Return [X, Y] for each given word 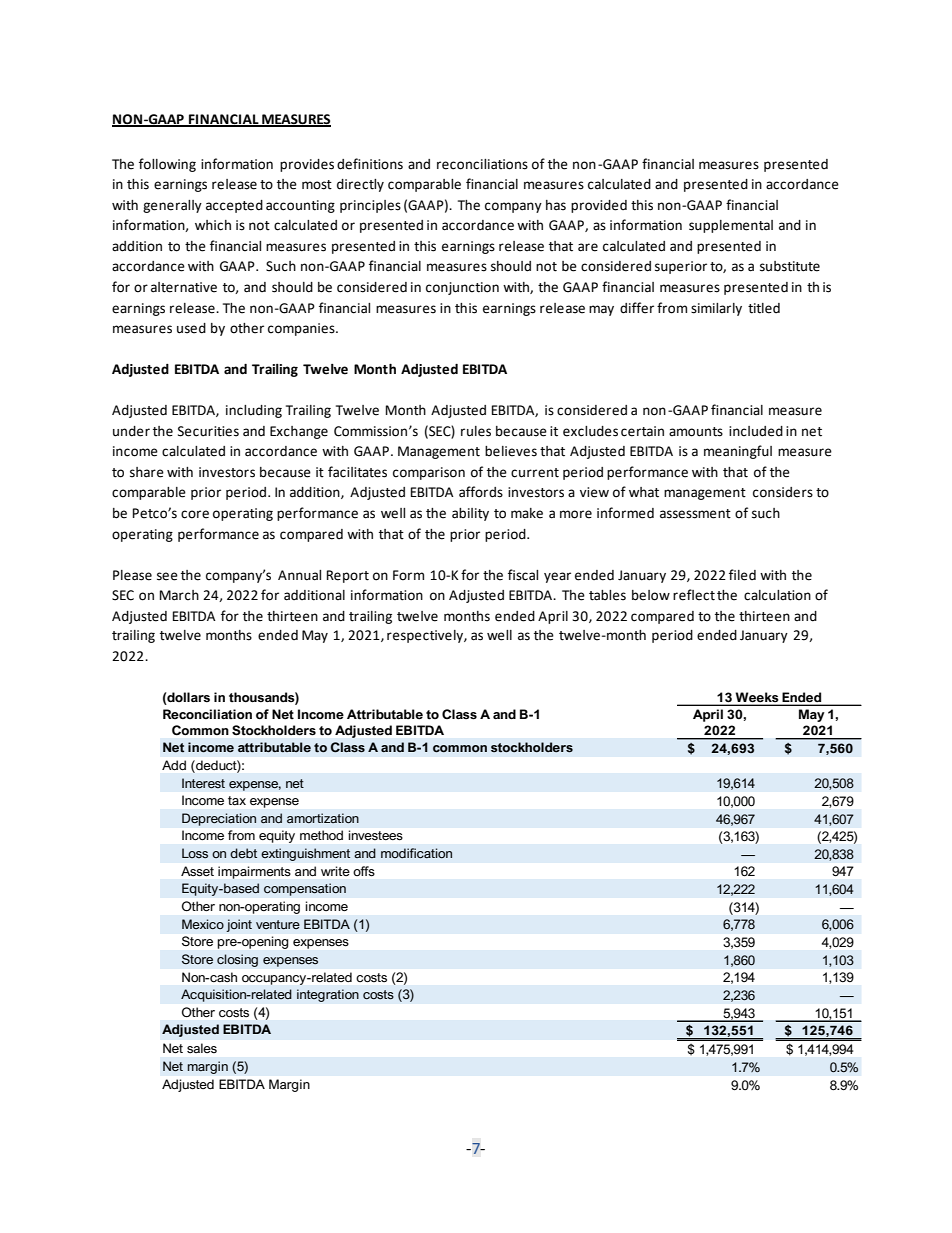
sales [202, 1048]
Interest [203, 783]
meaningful [738, 452]
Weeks [757, 697]
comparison [429, 473]
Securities [208, 431]
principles [370, 206]
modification [416, 853]
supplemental [731, 226]
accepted [234, 206]
